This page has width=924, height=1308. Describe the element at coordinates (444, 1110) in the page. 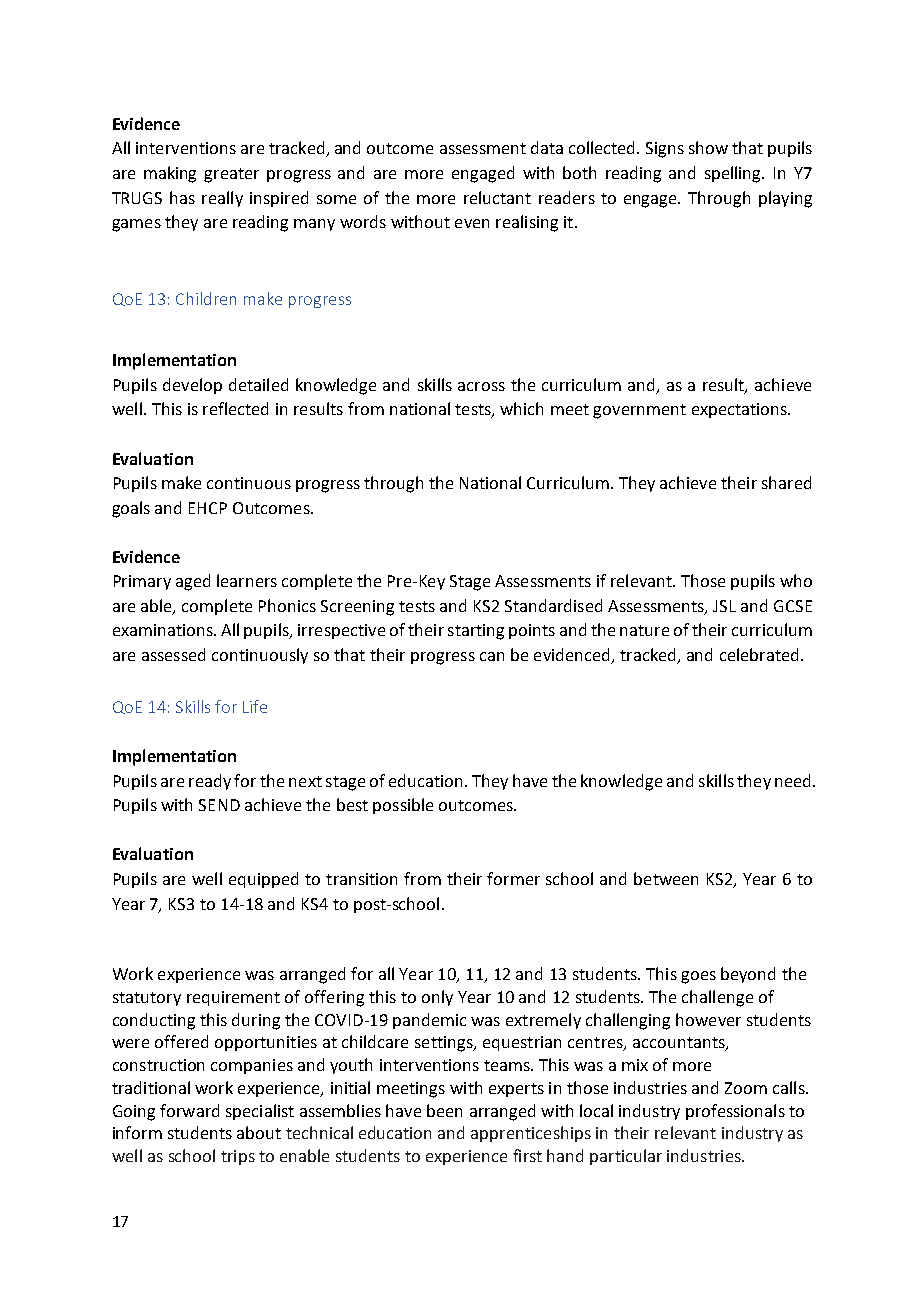

I see `been` at that location.
